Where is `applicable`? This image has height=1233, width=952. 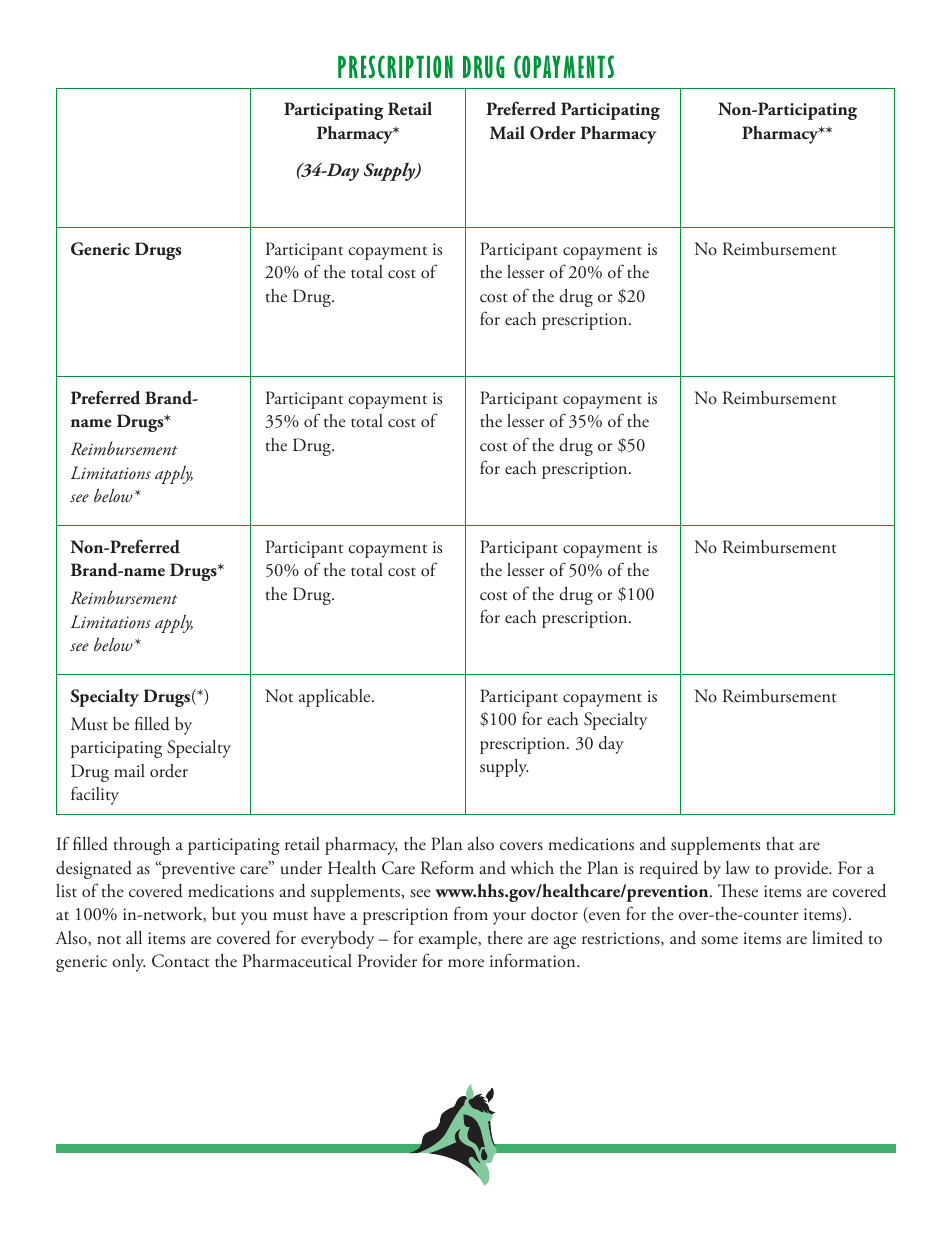 applicable is located at coordinates (336, 698).
